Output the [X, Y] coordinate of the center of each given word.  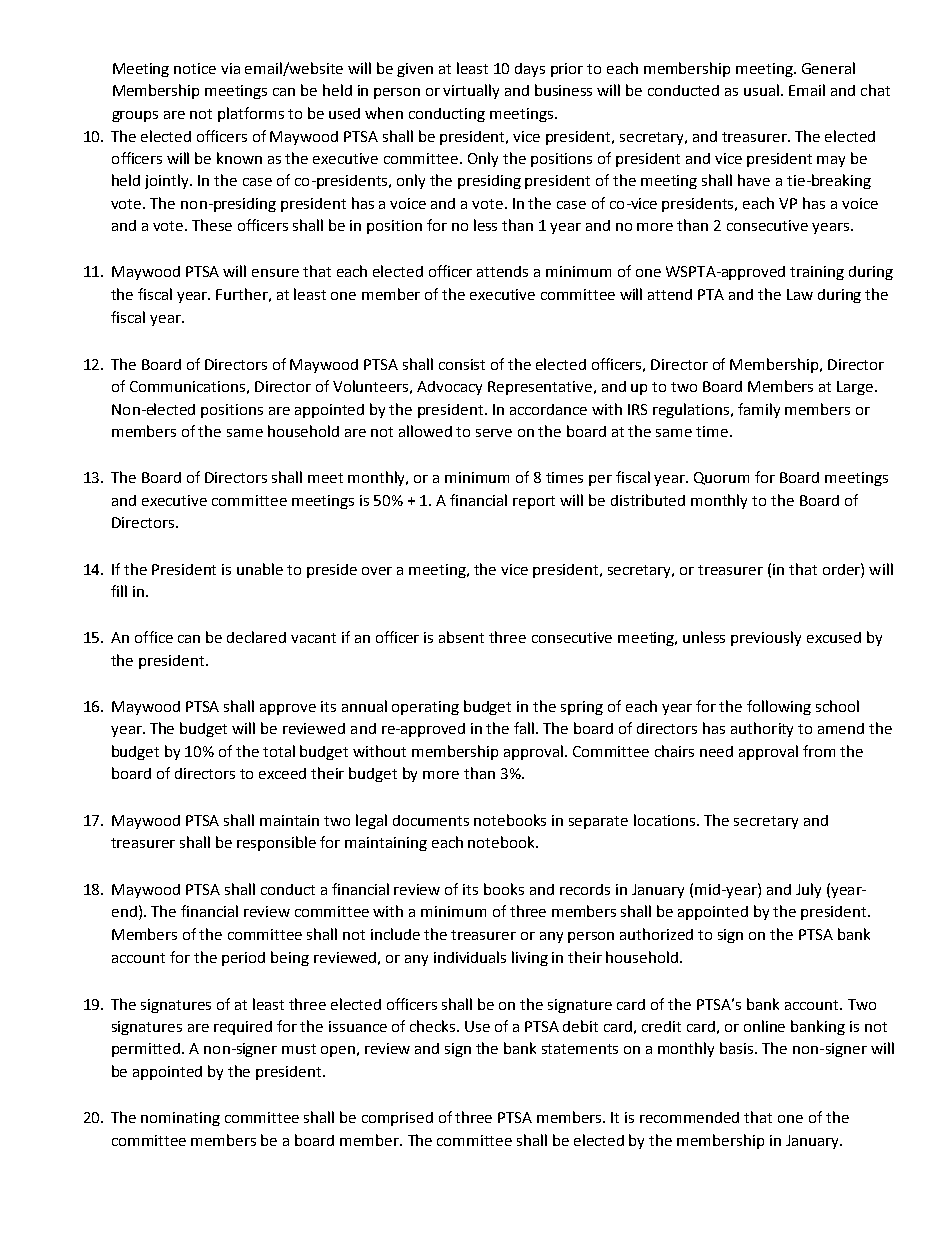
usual [763, 90]
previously [766, 638]
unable [260, 569]
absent [461, 637]
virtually [471, 91]
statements [580, 1049]
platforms [251, 114]
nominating [180, 1119]
